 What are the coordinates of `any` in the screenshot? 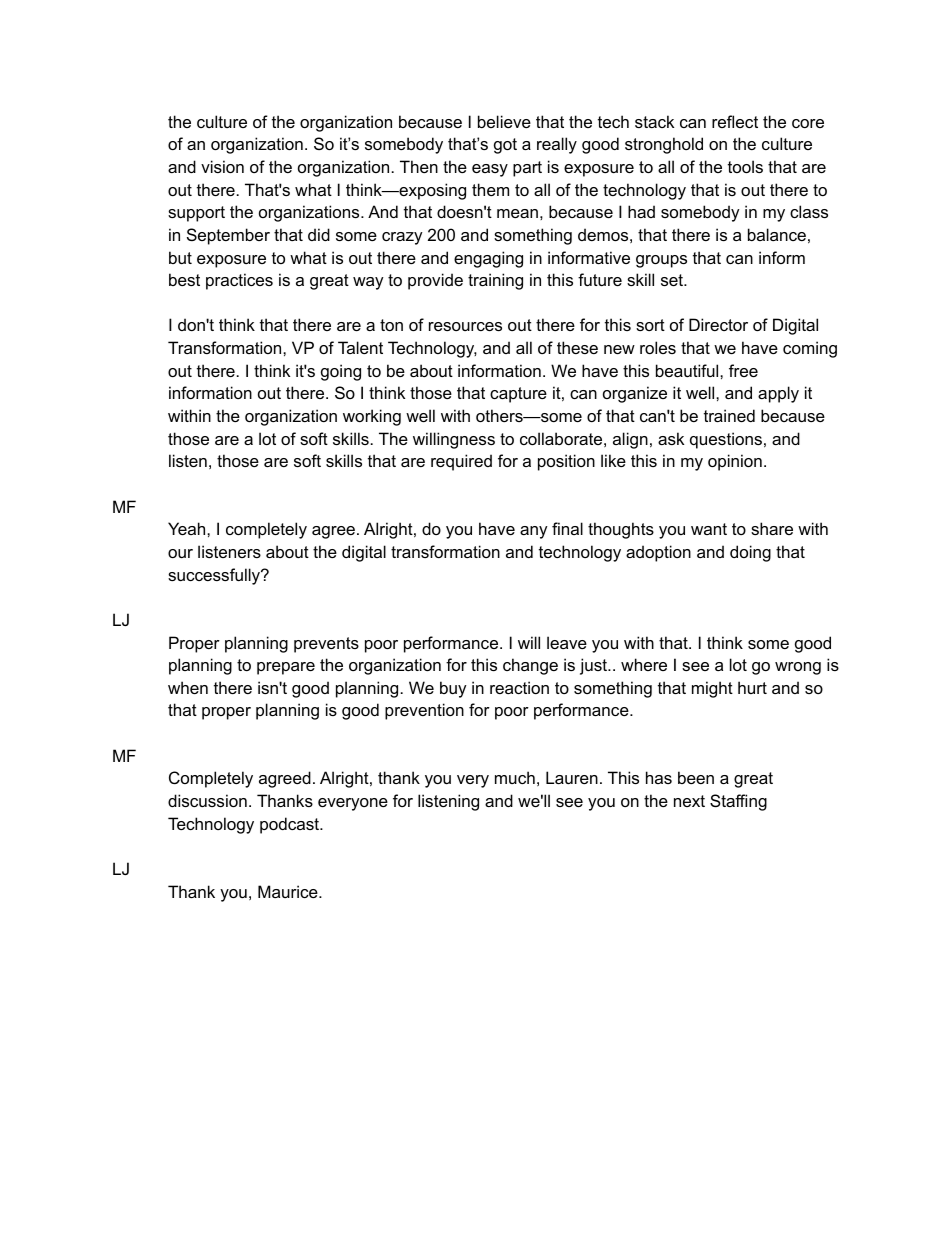 It's located at (534, 532).
